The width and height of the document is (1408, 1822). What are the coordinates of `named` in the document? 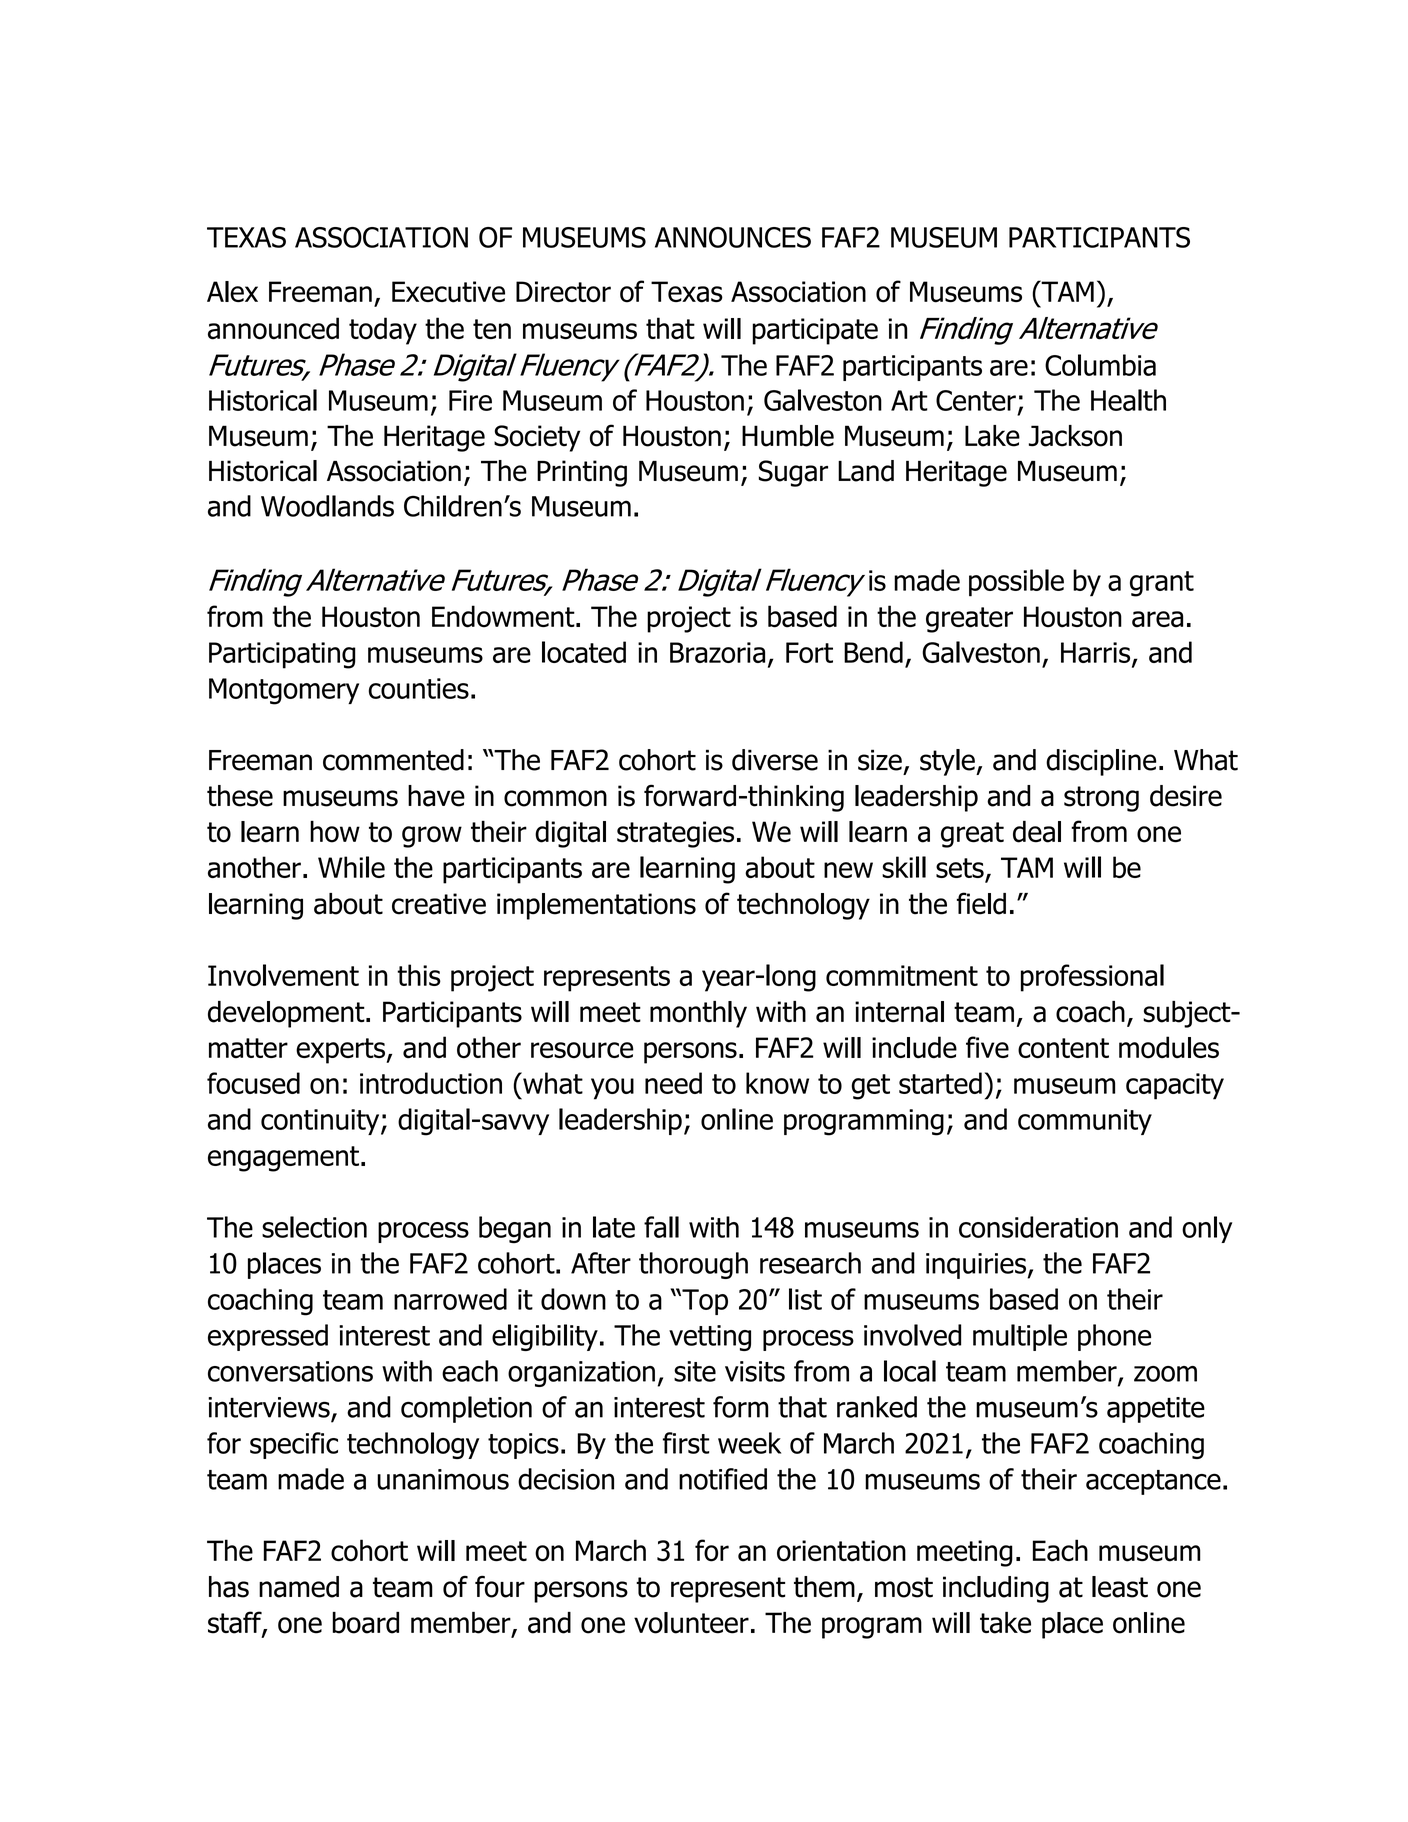 It's located at (299, 1587).
